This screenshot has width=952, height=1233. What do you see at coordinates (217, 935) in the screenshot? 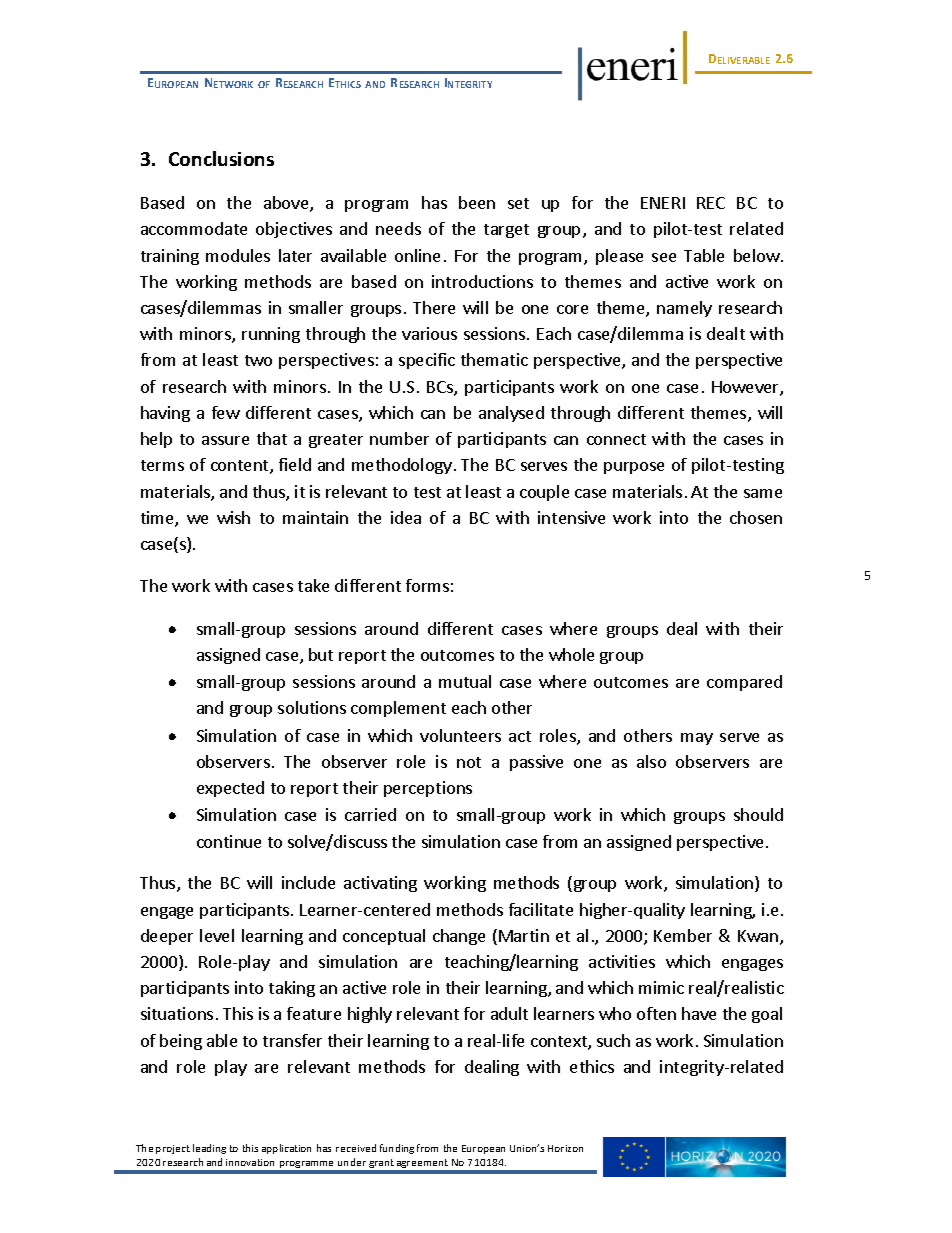
I see `level` at bounding box center [217, 935].
